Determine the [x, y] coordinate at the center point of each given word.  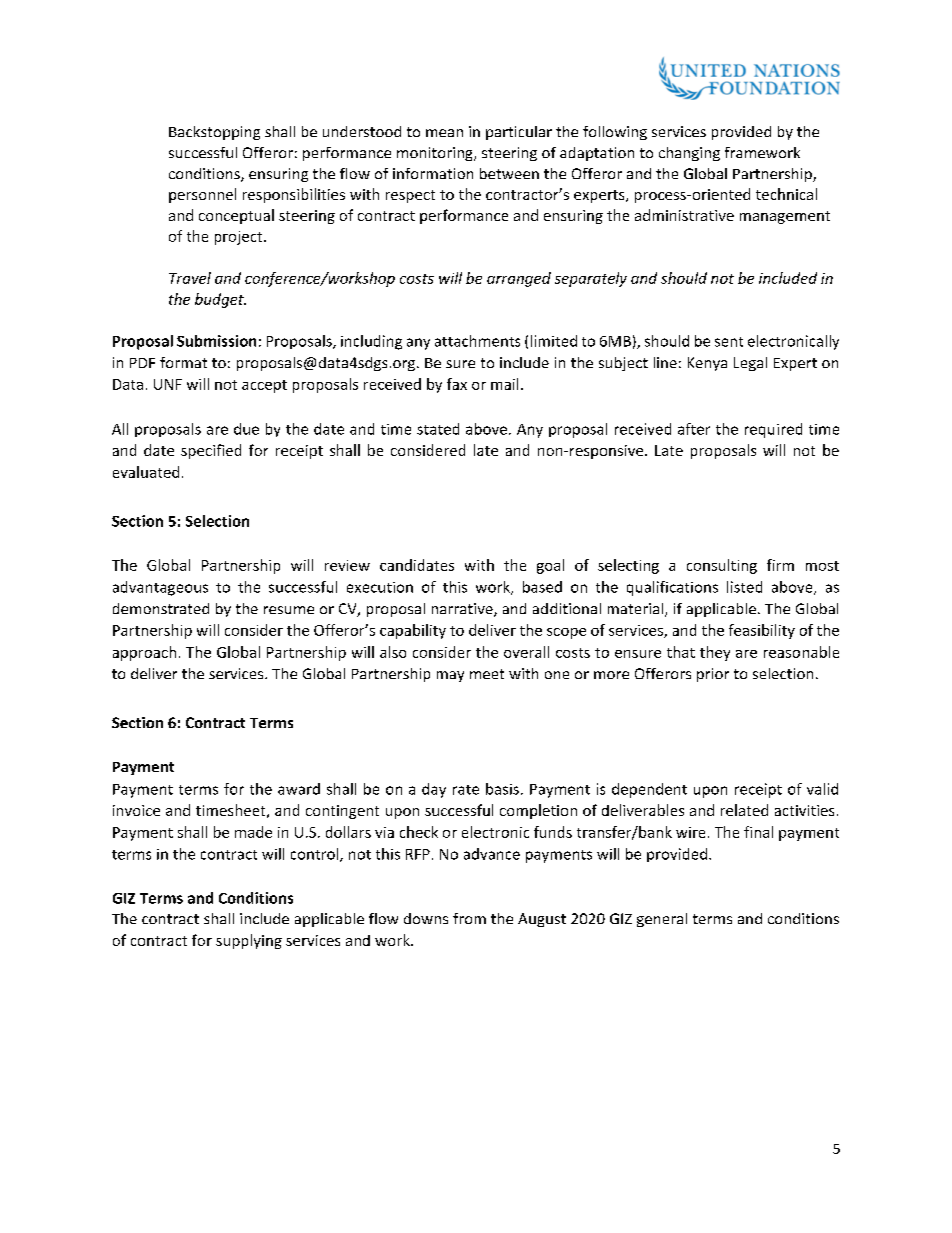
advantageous [160, 588]
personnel [202, 195]
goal [550, 566]
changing [689, 154]
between [509, 173]
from [469, 918]
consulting [722, 566]
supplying [249, 941]
